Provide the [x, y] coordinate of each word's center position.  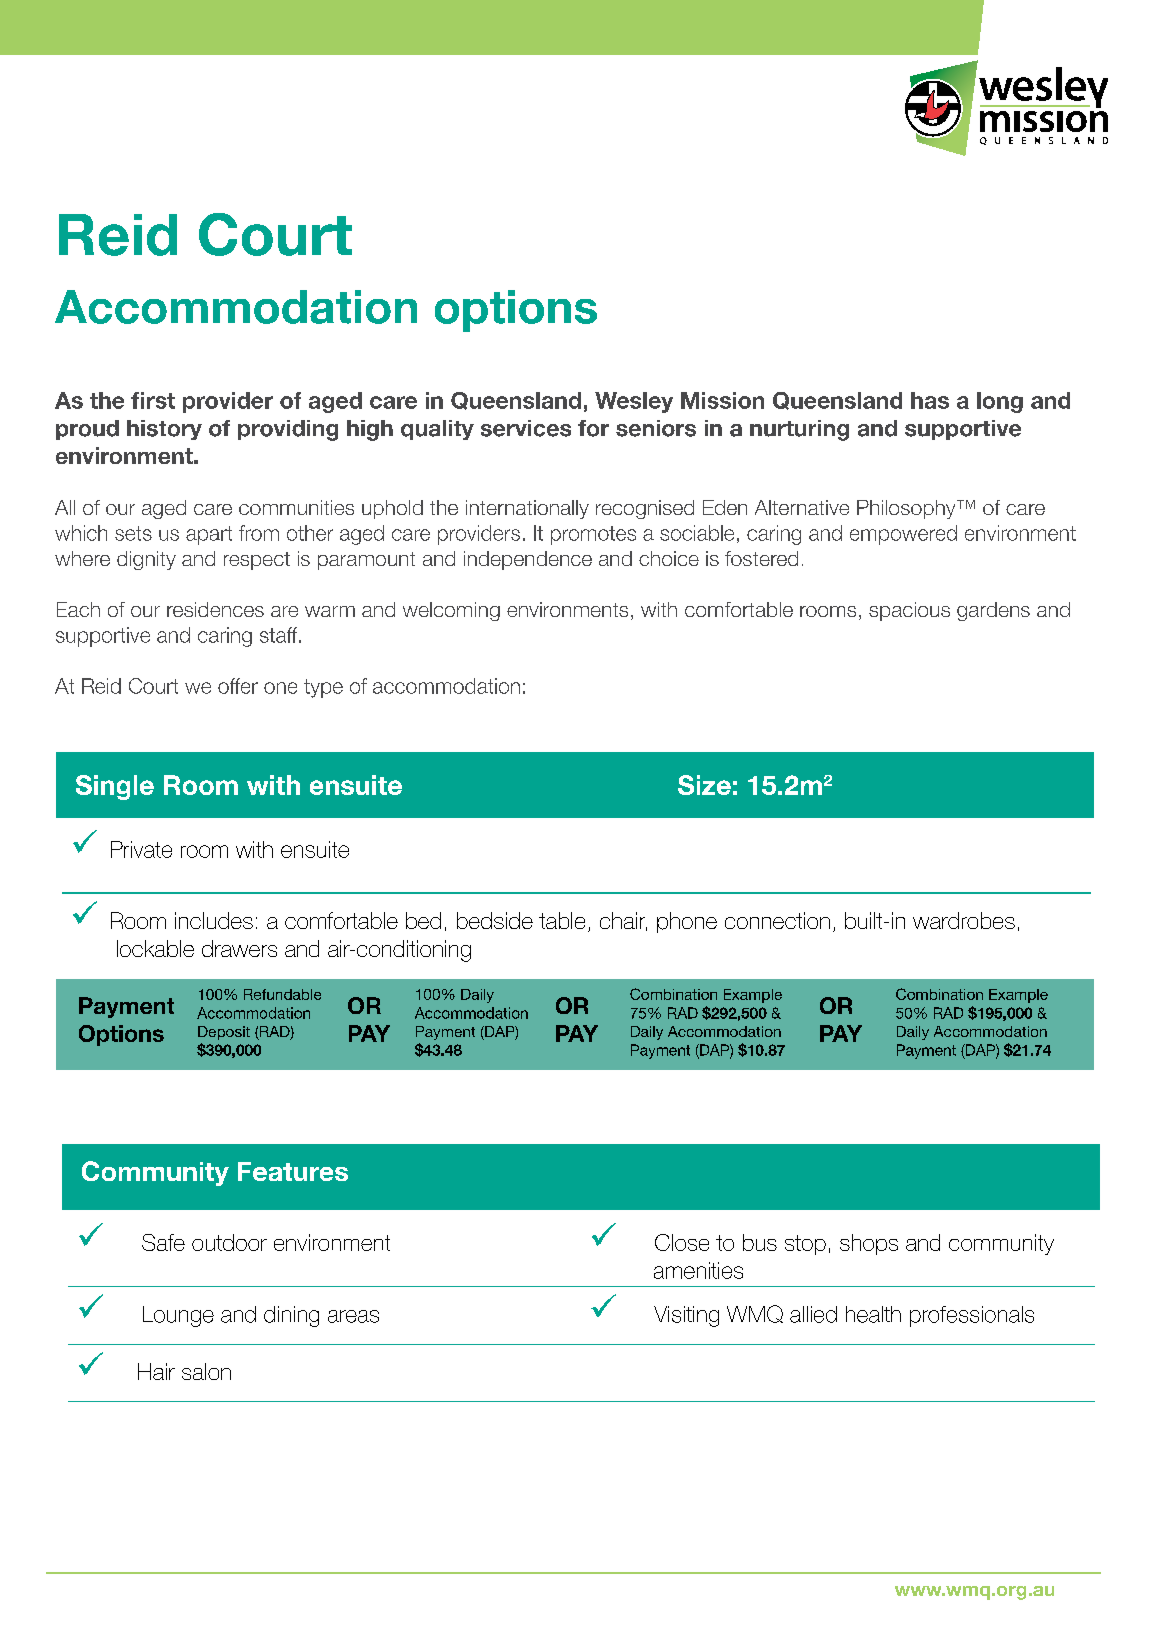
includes [214, 920]
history [164, 430]
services [526, 428]
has [930, 400]
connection [777, 920]
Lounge [178, 1316]
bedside [495, 920]
